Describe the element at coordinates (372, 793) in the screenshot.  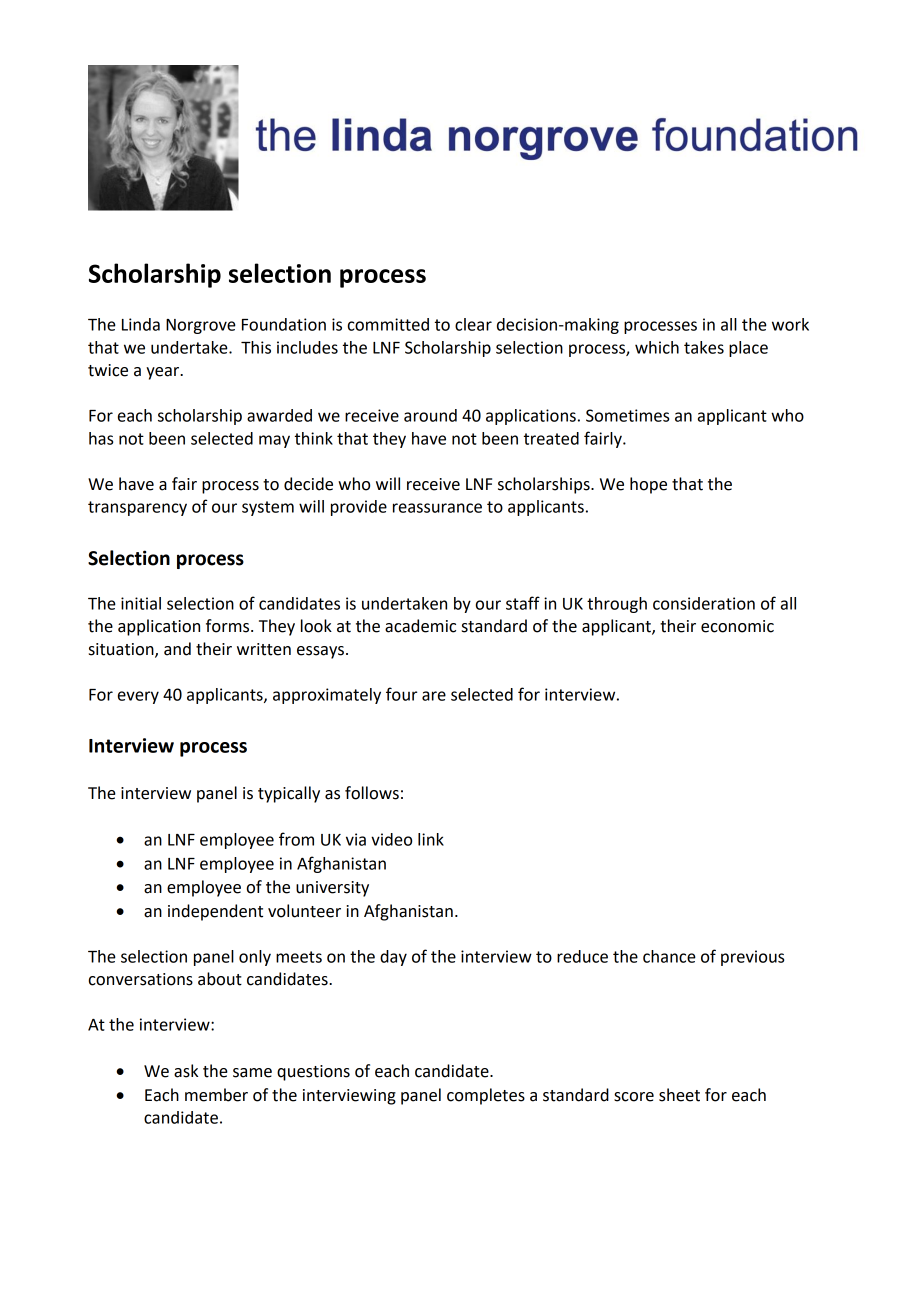
I see `follows` at that location.
